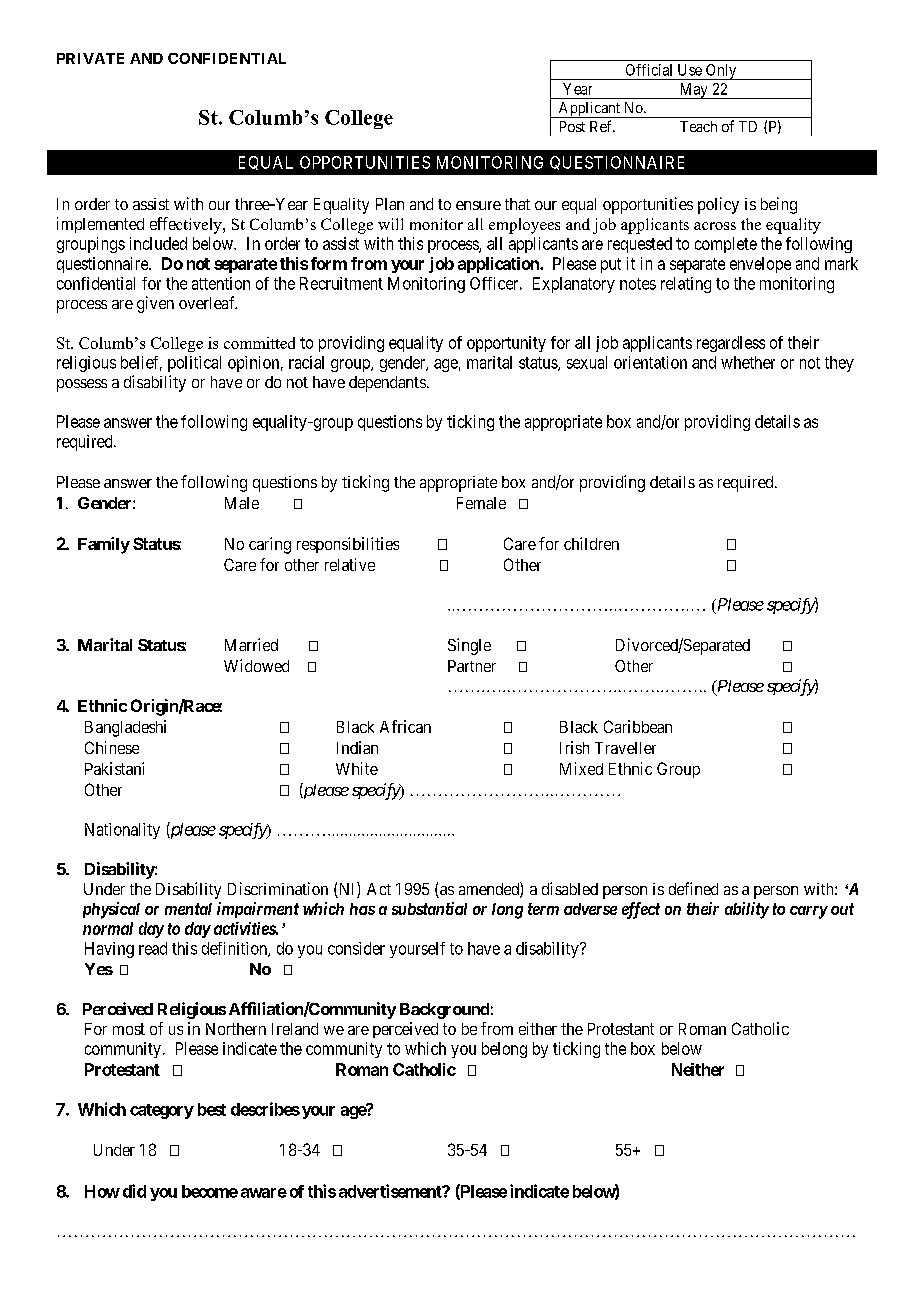 Image resolution: width=924 pixels, height=1307 pixels. I want to click on given, so click(155, 304).
